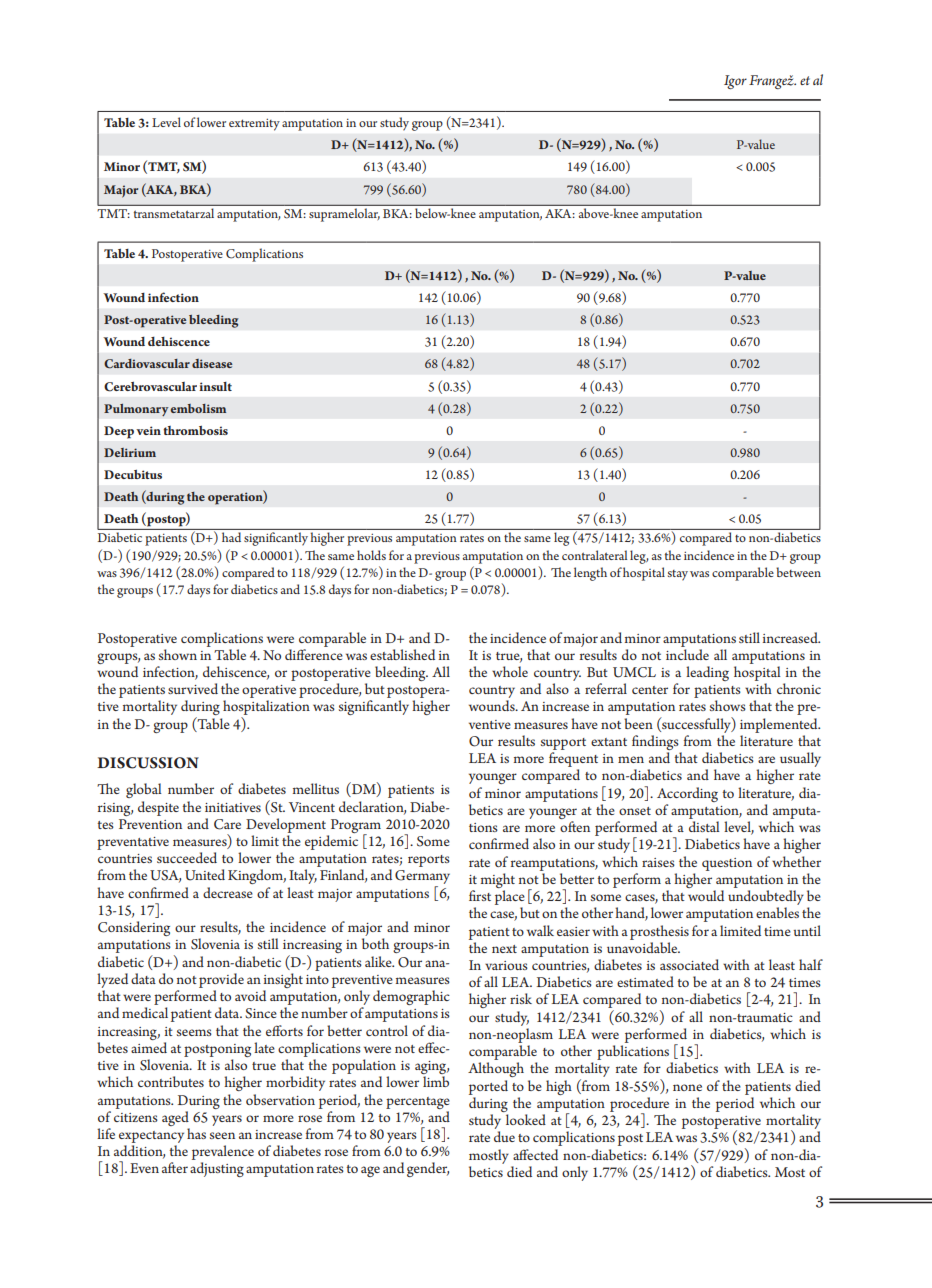 The width and height of the image is (932, 1288). What do you see at coordinates (735, 82) in the image?
I see `Igor` at bounding box center [735, 82].
